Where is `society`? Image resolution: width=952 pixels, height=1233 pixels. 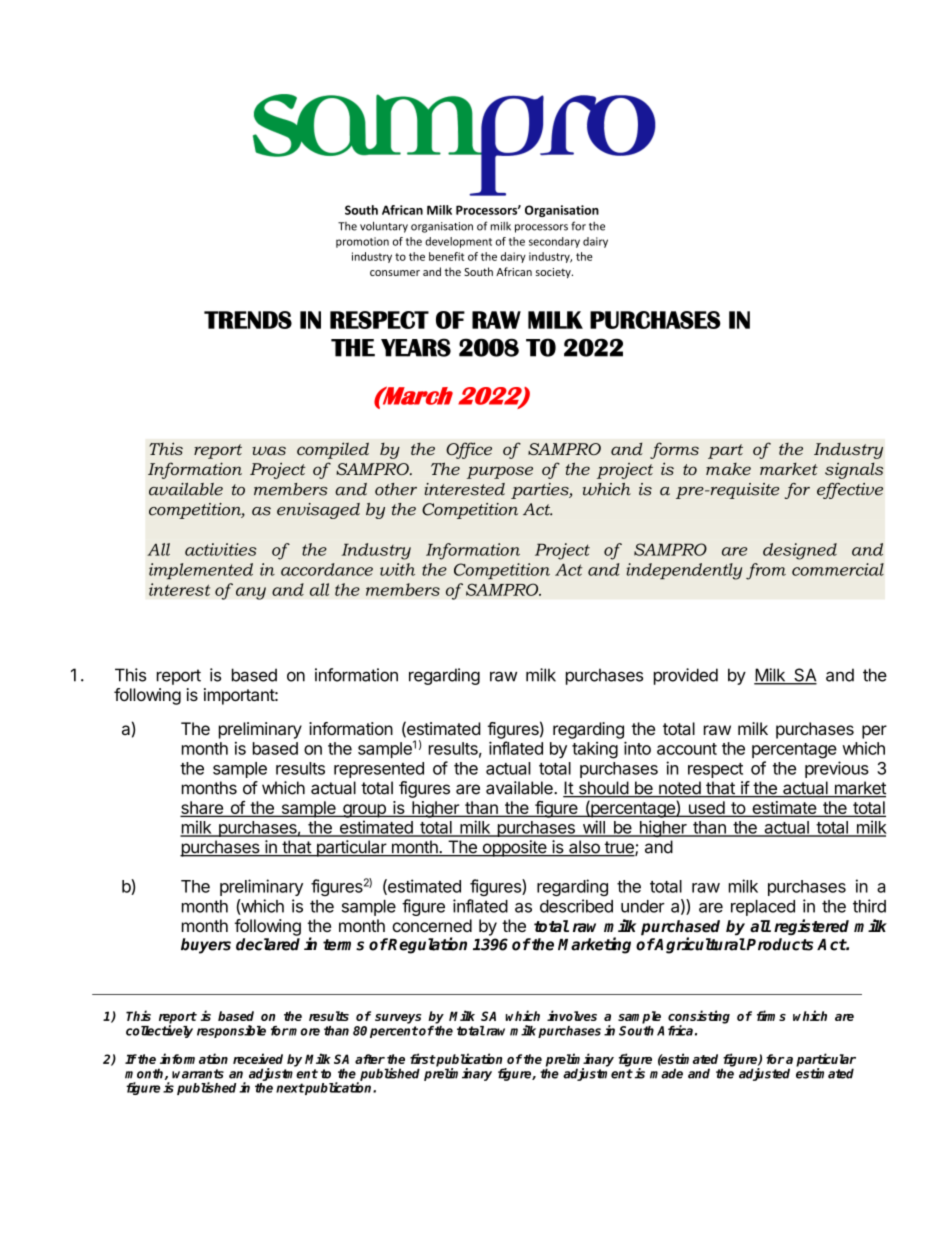 society is located at coordinates (554, 273).
